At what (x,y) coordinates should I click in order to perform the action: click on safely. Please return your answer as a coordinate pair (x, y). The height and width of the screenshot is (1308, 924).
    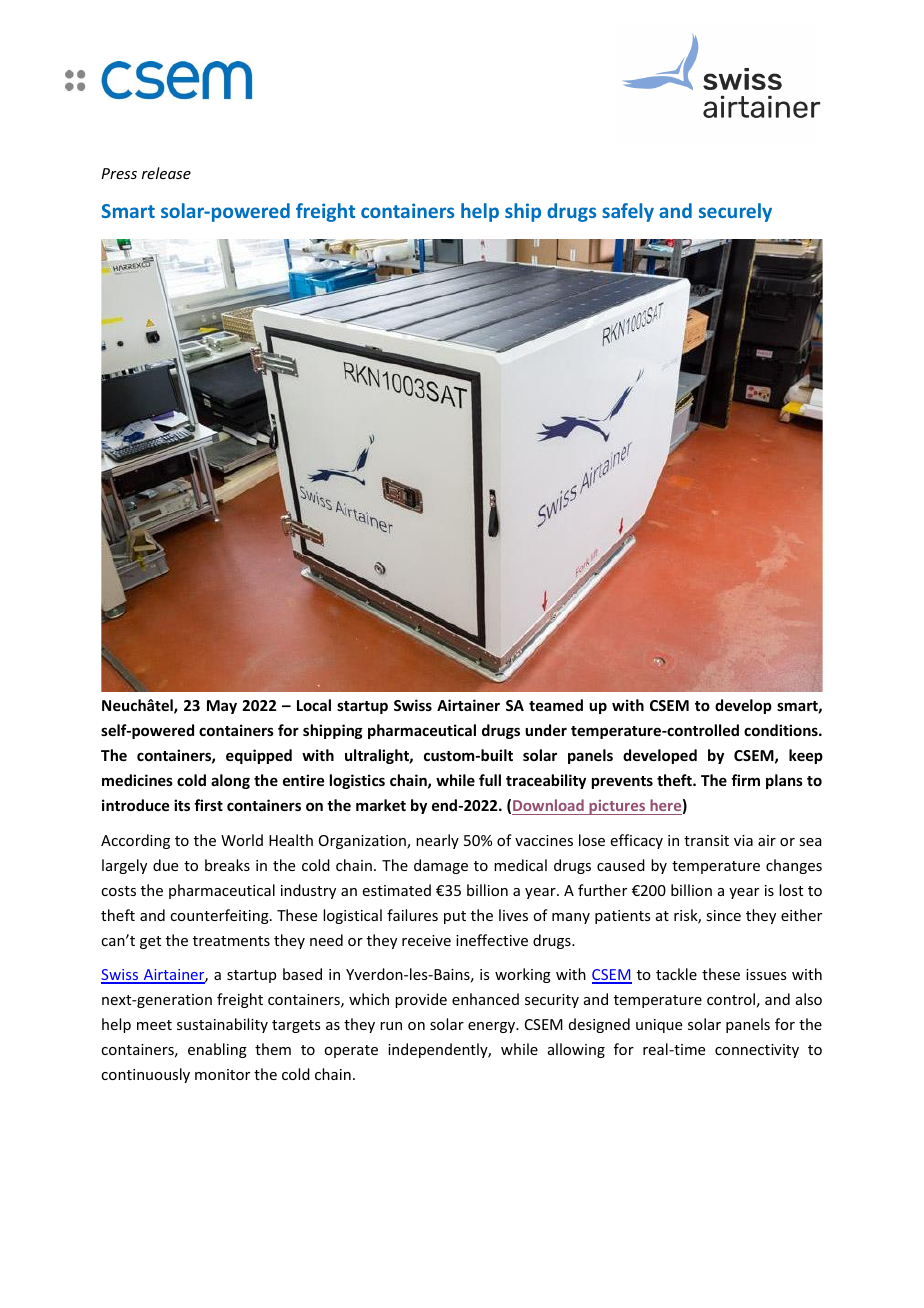
    Looking at the image, I should click on (628, 212).
